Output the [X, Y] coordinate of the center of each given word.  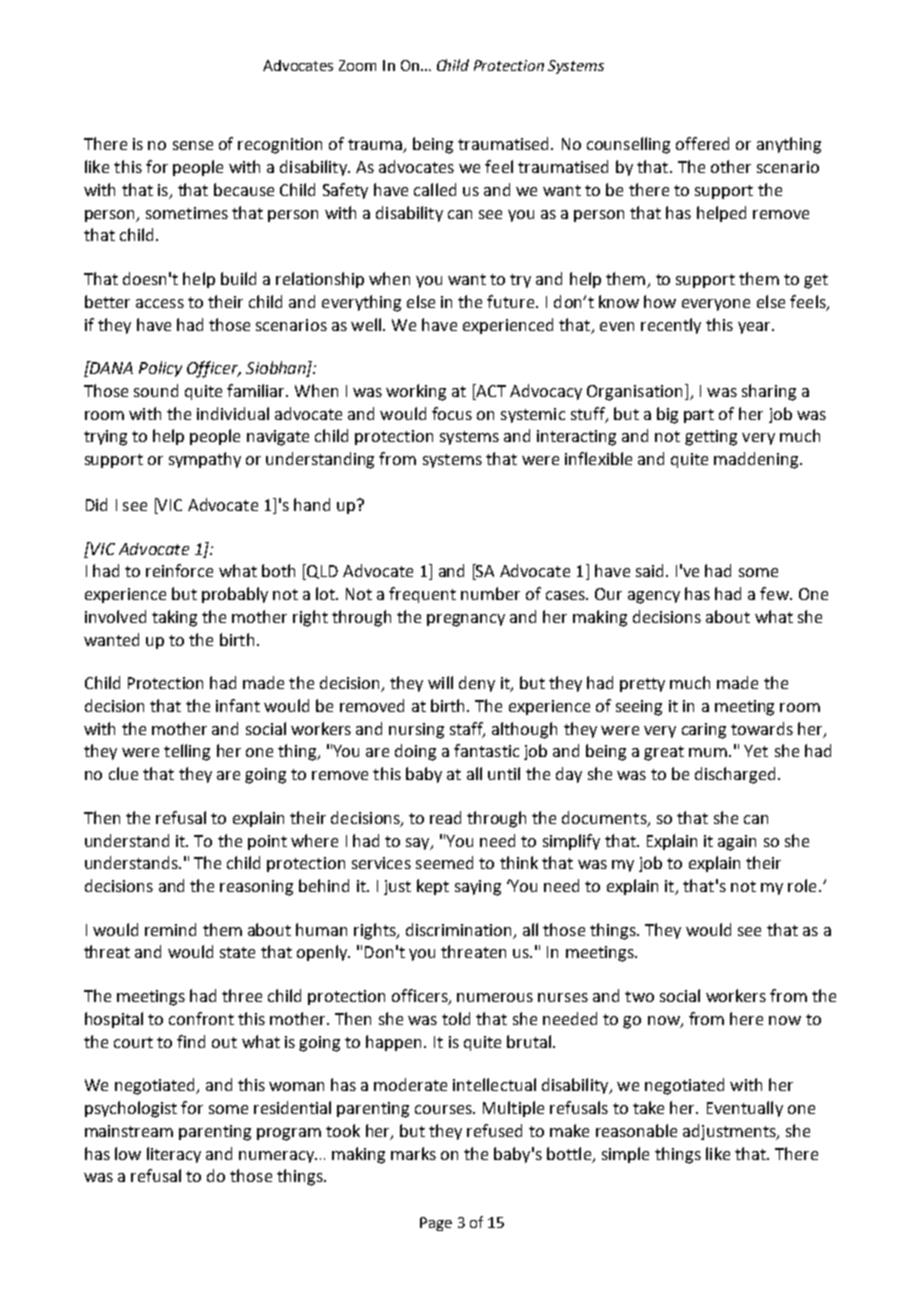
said [649, 570]
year [755, 328]
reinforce [179, 570]
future [512, 301]
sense [193, 145]
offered [702, 143]
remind [170, 929]
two [639, 996]
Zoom [357, 65]
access [160, 303]
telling [187, 752]
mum [708, 752]
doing [415, 752]
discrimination [458, 929]
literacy [174, 1155]
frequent [422, 595]
